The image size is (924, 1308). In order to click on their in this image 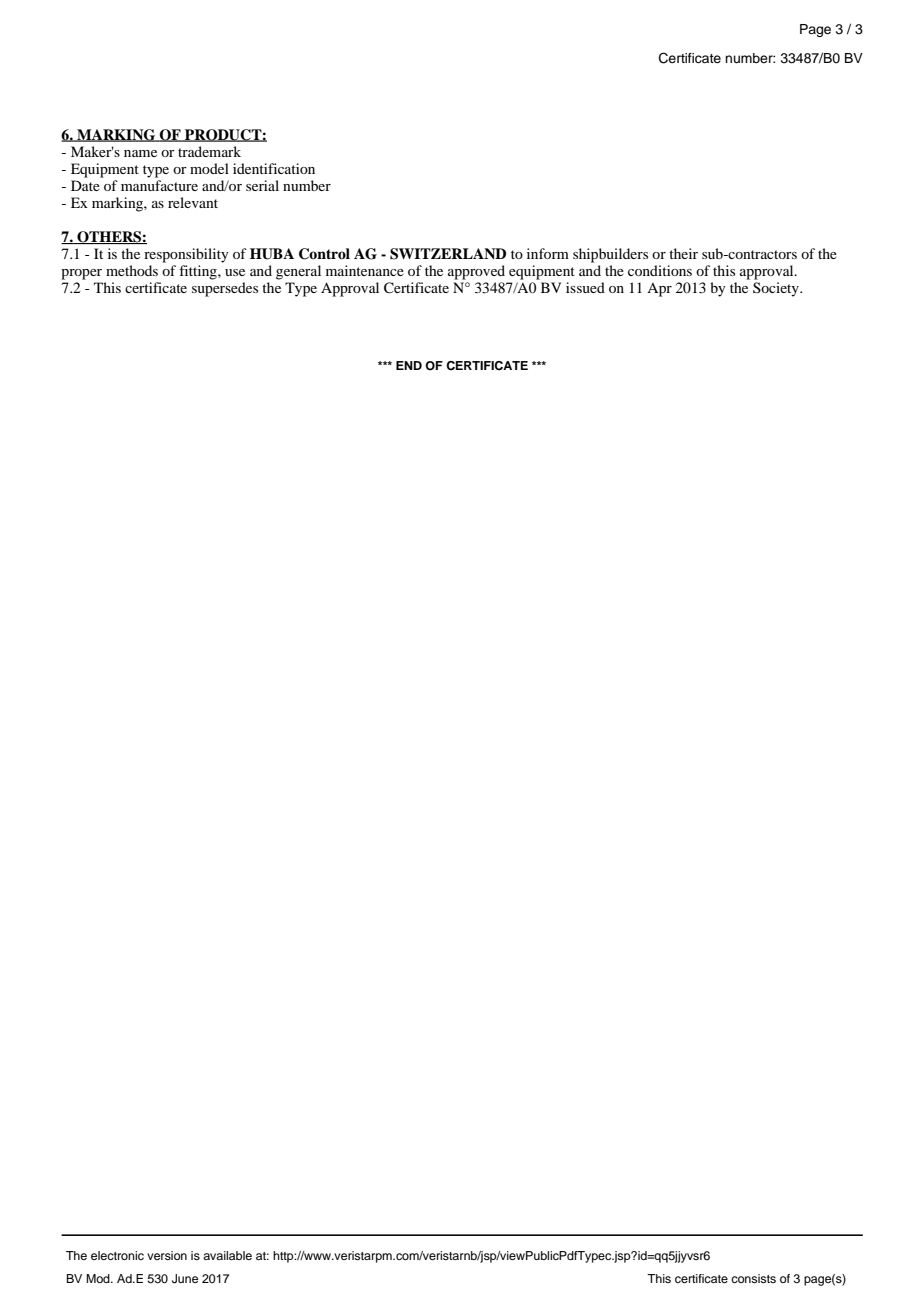, I will do `click(683, 253)`.
